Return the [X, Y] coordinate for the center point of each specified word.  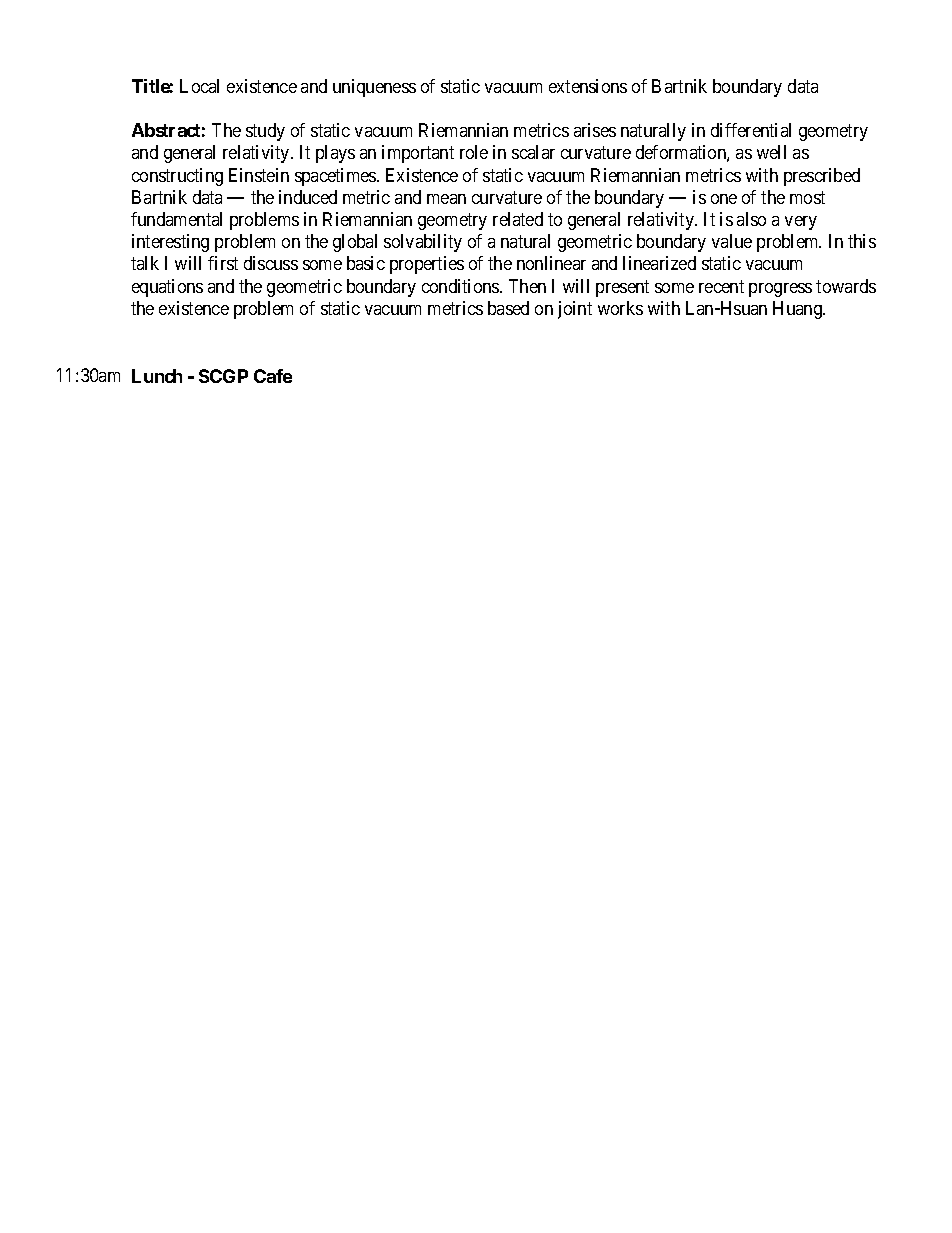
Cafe [273, 376]
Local [199, 86]
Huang [798, 310]
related [518, 219]
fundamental [176, 219]
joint [575, 310]
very [801, 223]
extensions [588, 86]
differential [751, 130]
